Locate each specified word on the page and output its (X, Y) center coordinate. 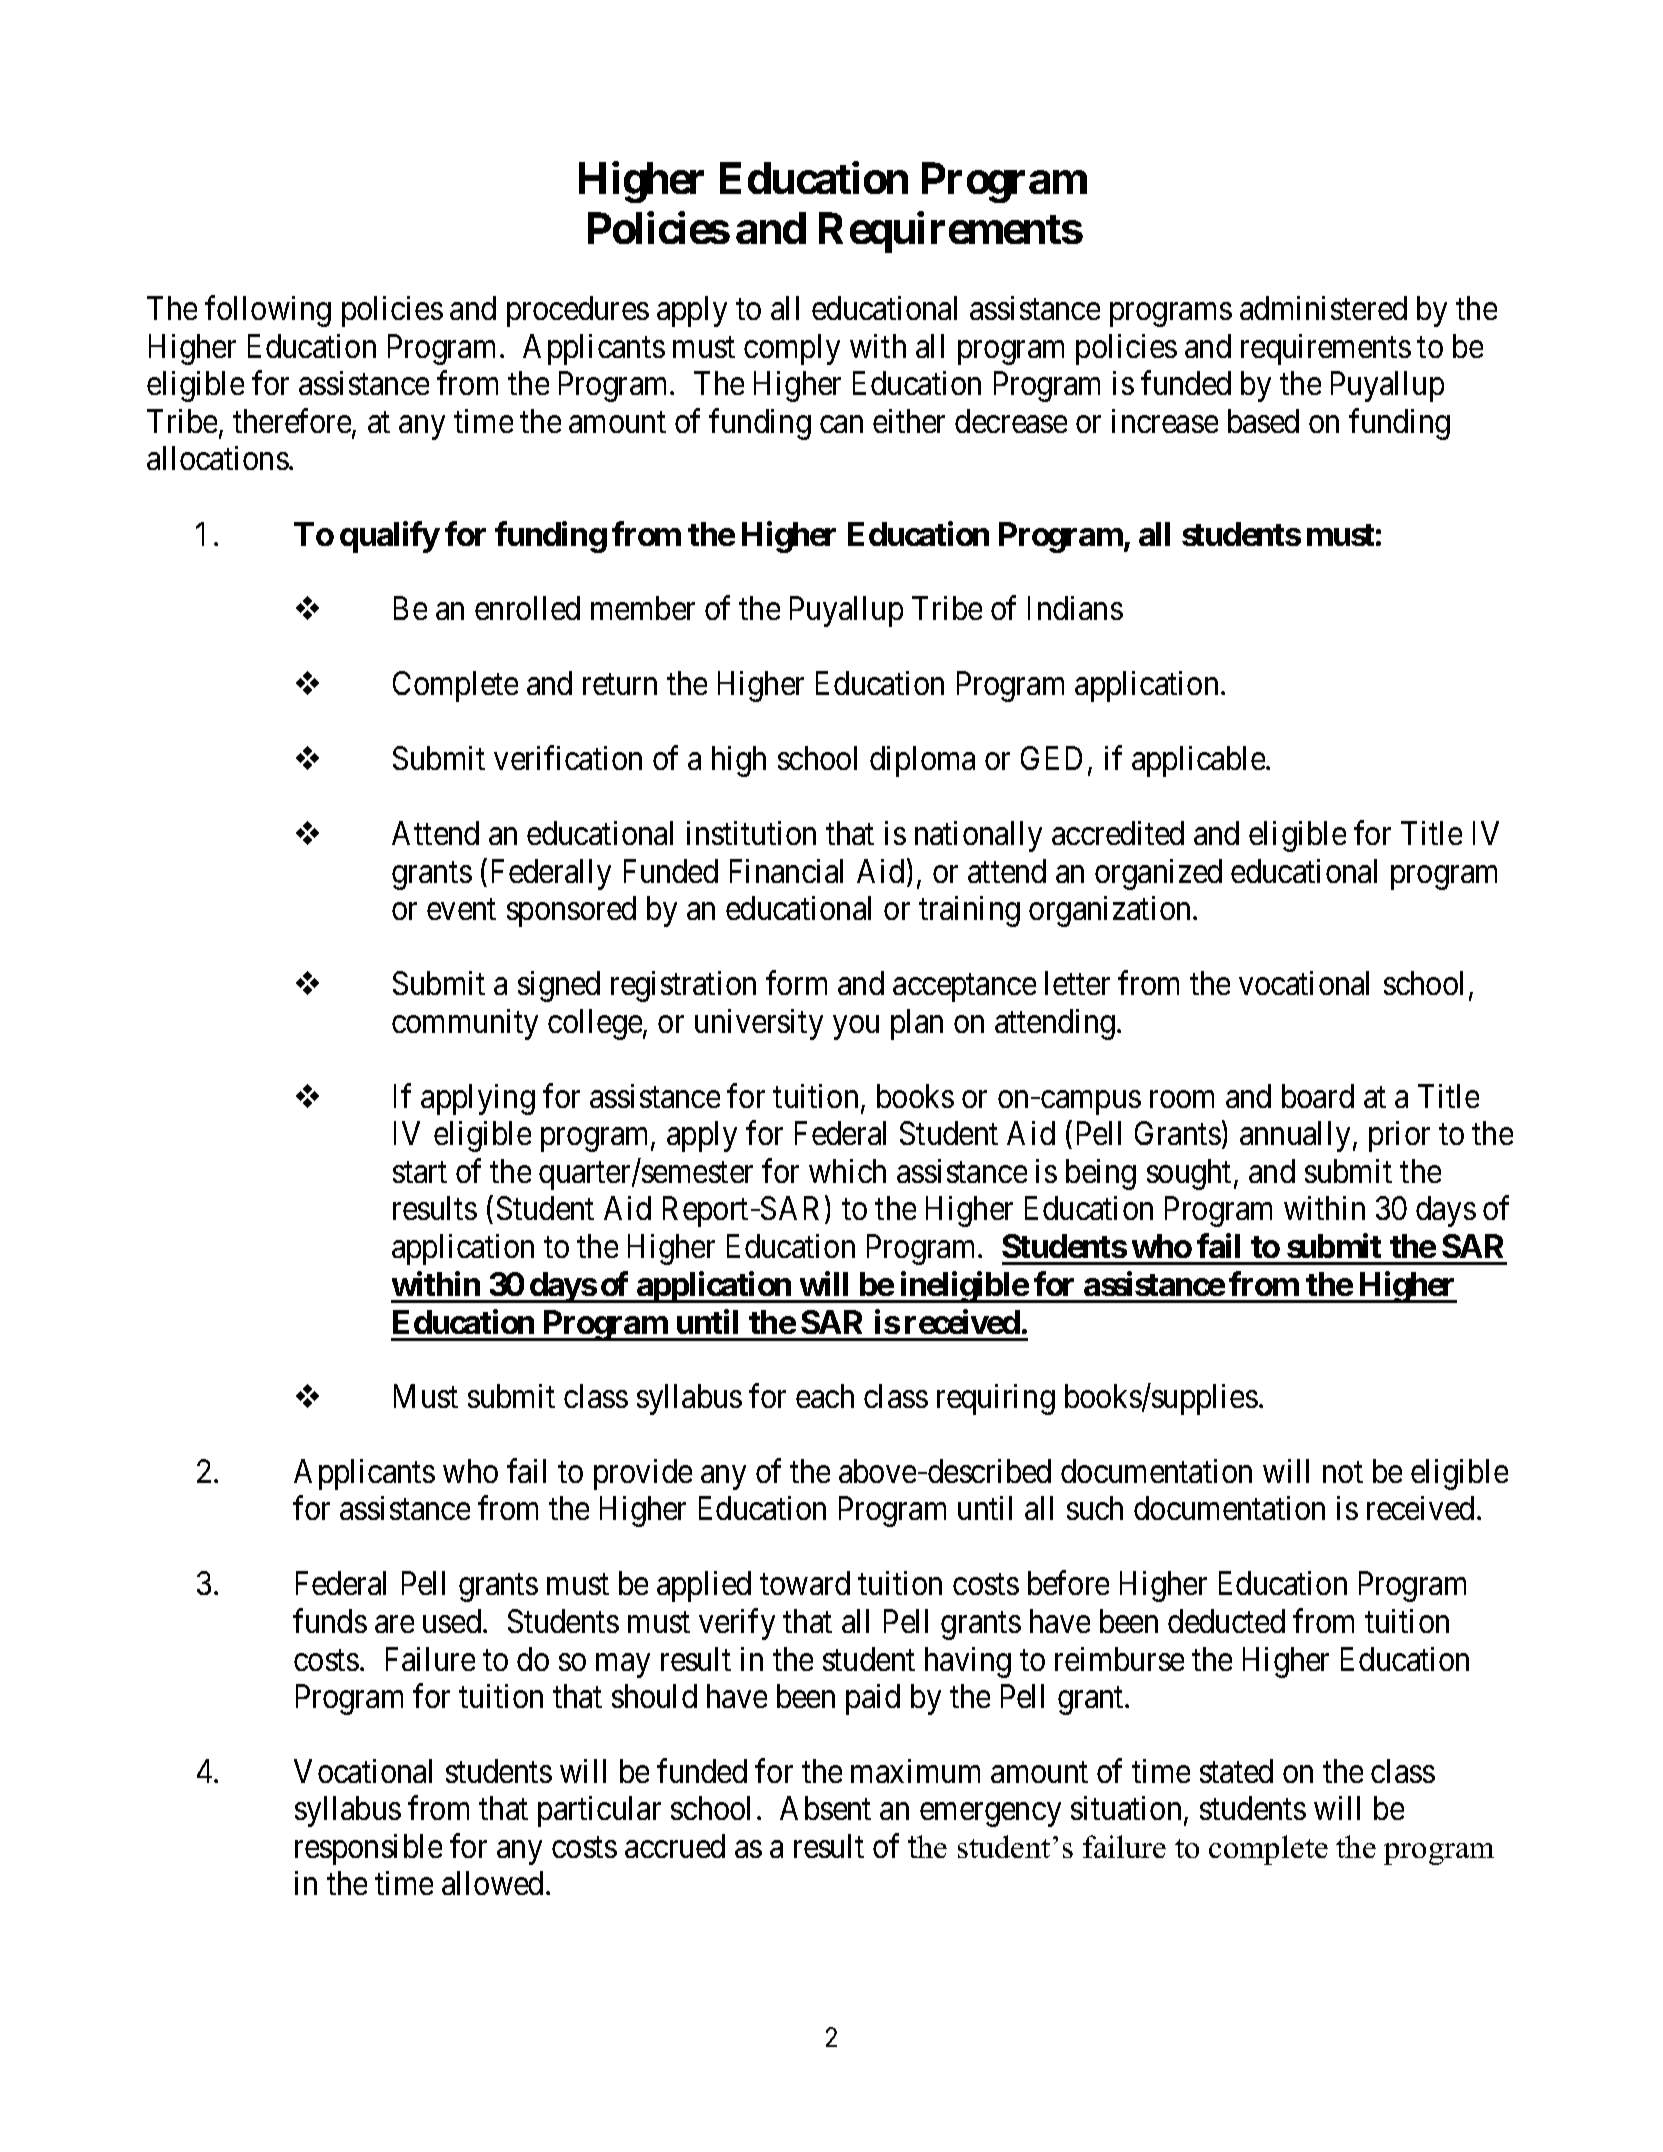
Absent (825, 1808)
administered (1323, 308)
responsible (368, 1849)
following (268, 311)
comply (792, 349)
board (1318, 1096)
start (420, 1172)
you (856, 1028)
